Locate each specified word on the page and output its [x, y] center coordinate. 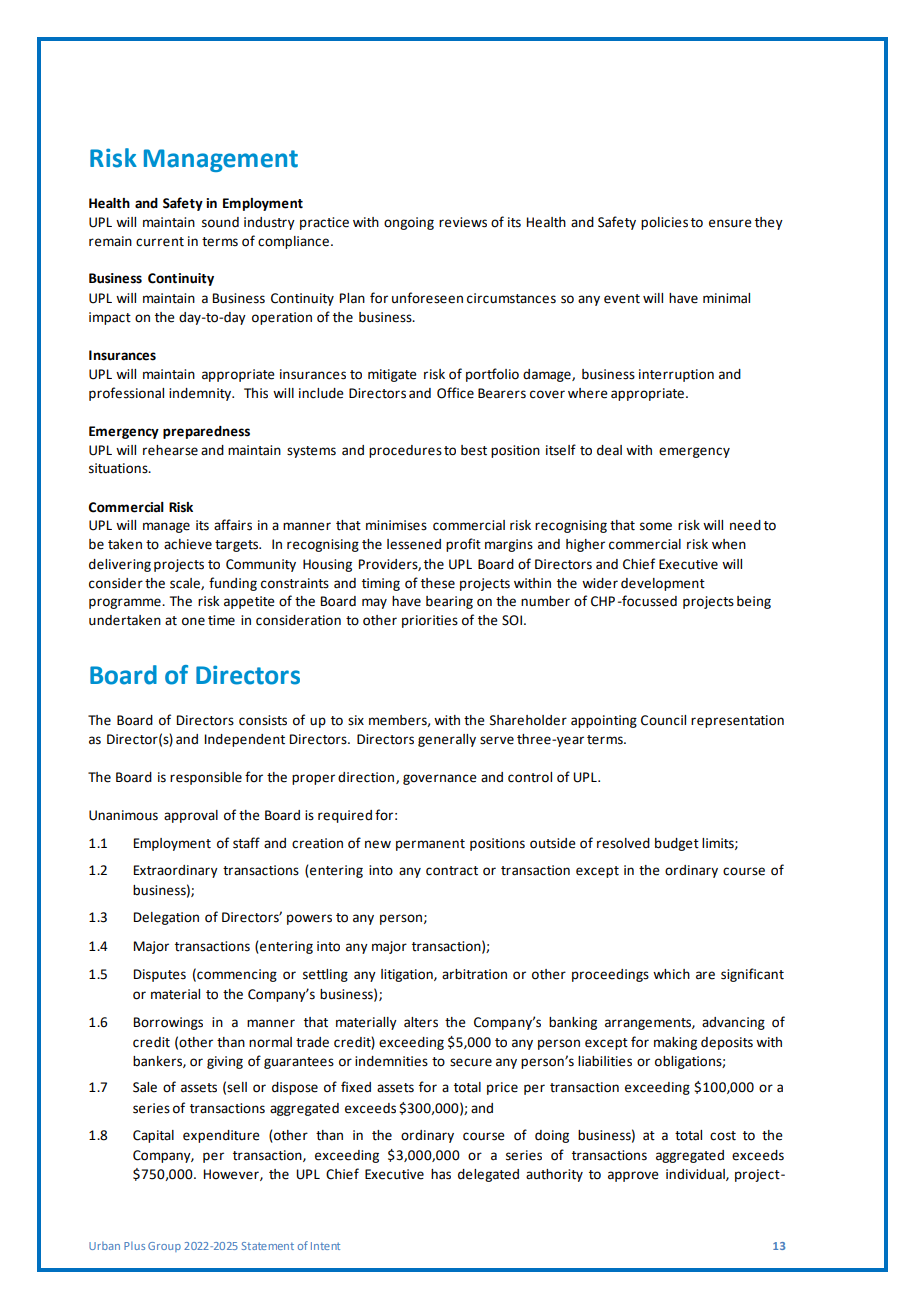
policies [664, 223]
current [160, 242]
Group [164, 1247]
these [438, 583]
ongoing [409, 223]
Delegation [166, 918]
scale [186, 584]
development [663, 584]
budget [677, 844]
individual [696, 1175]
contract [452, 871]
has [441, 1174]
